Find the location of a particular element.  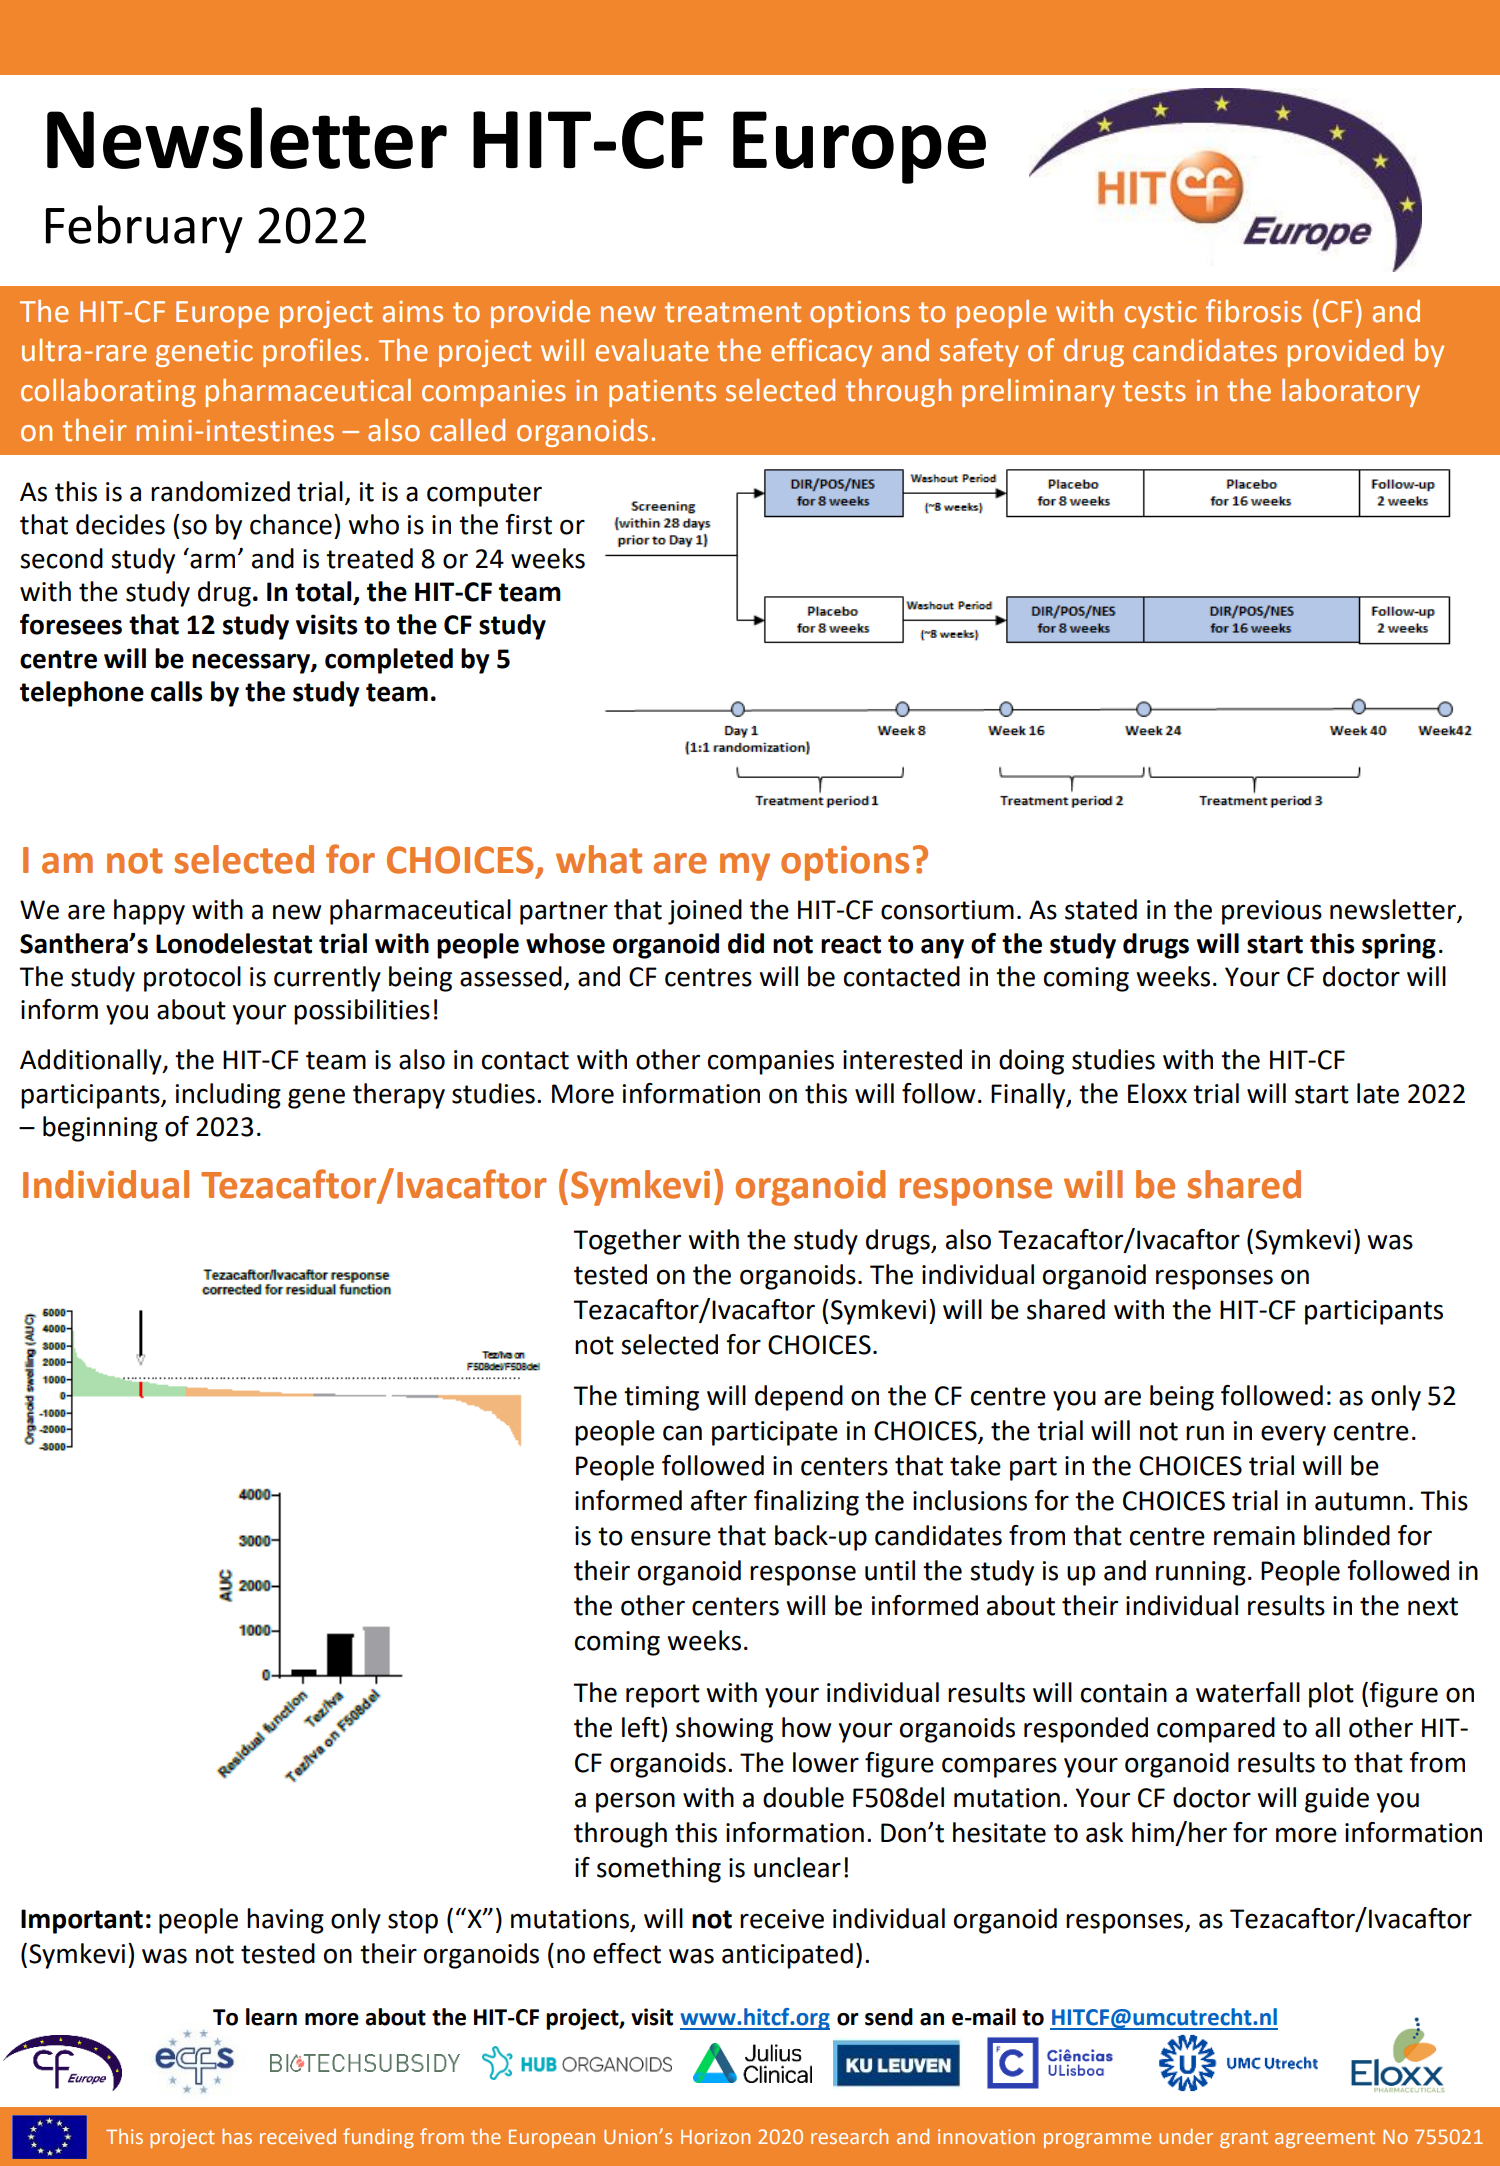

previous is located at coordinates (1272, 912).
